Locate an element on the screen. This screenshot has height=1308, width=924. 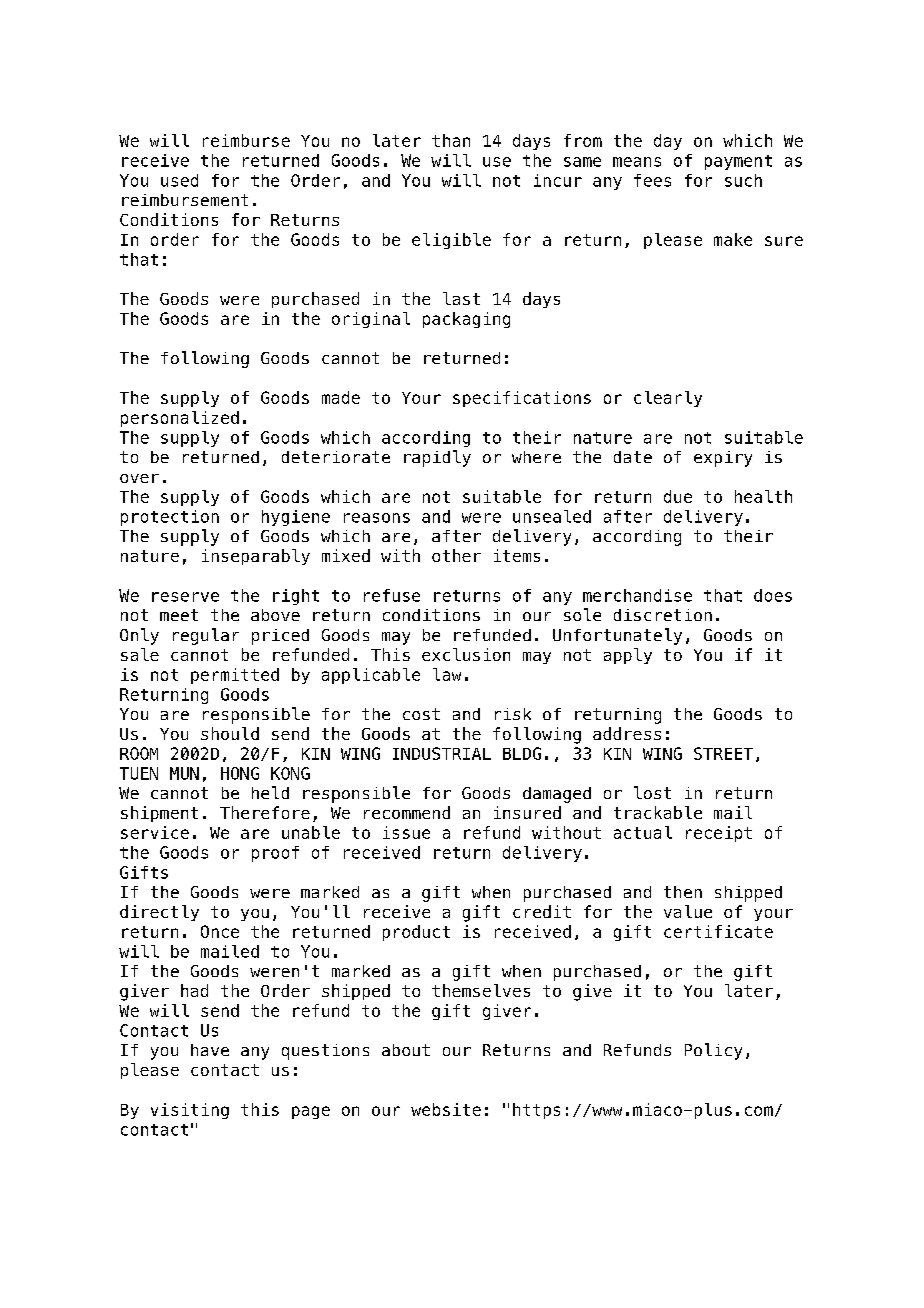
Policy is located at coordinates (713, 1051).
